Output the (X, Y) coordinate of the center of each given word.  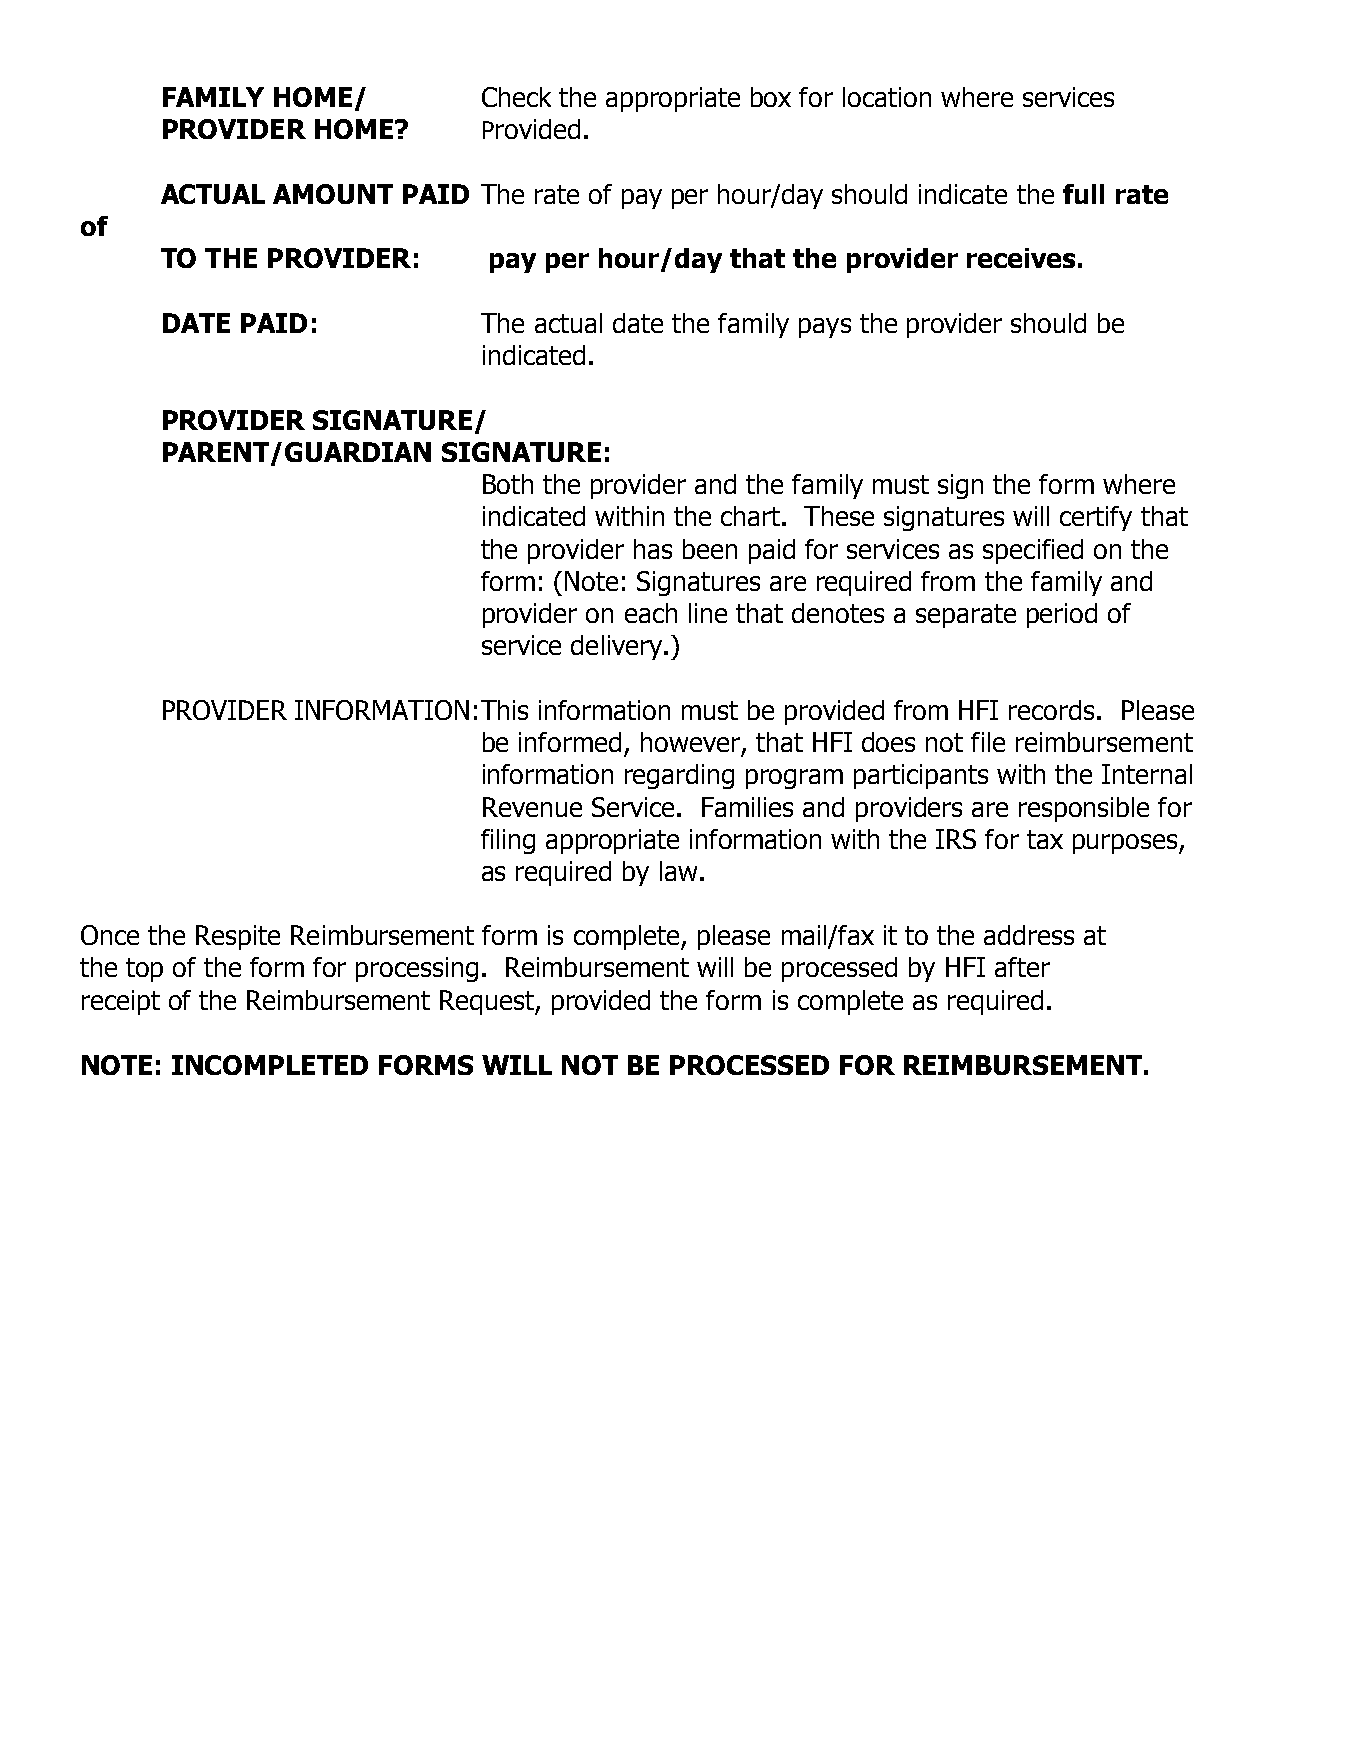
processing (417, 969)
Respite (238, 937)
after (1022, 967)
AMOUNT (333, 194)
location (887, 97)
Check (516, 97)
